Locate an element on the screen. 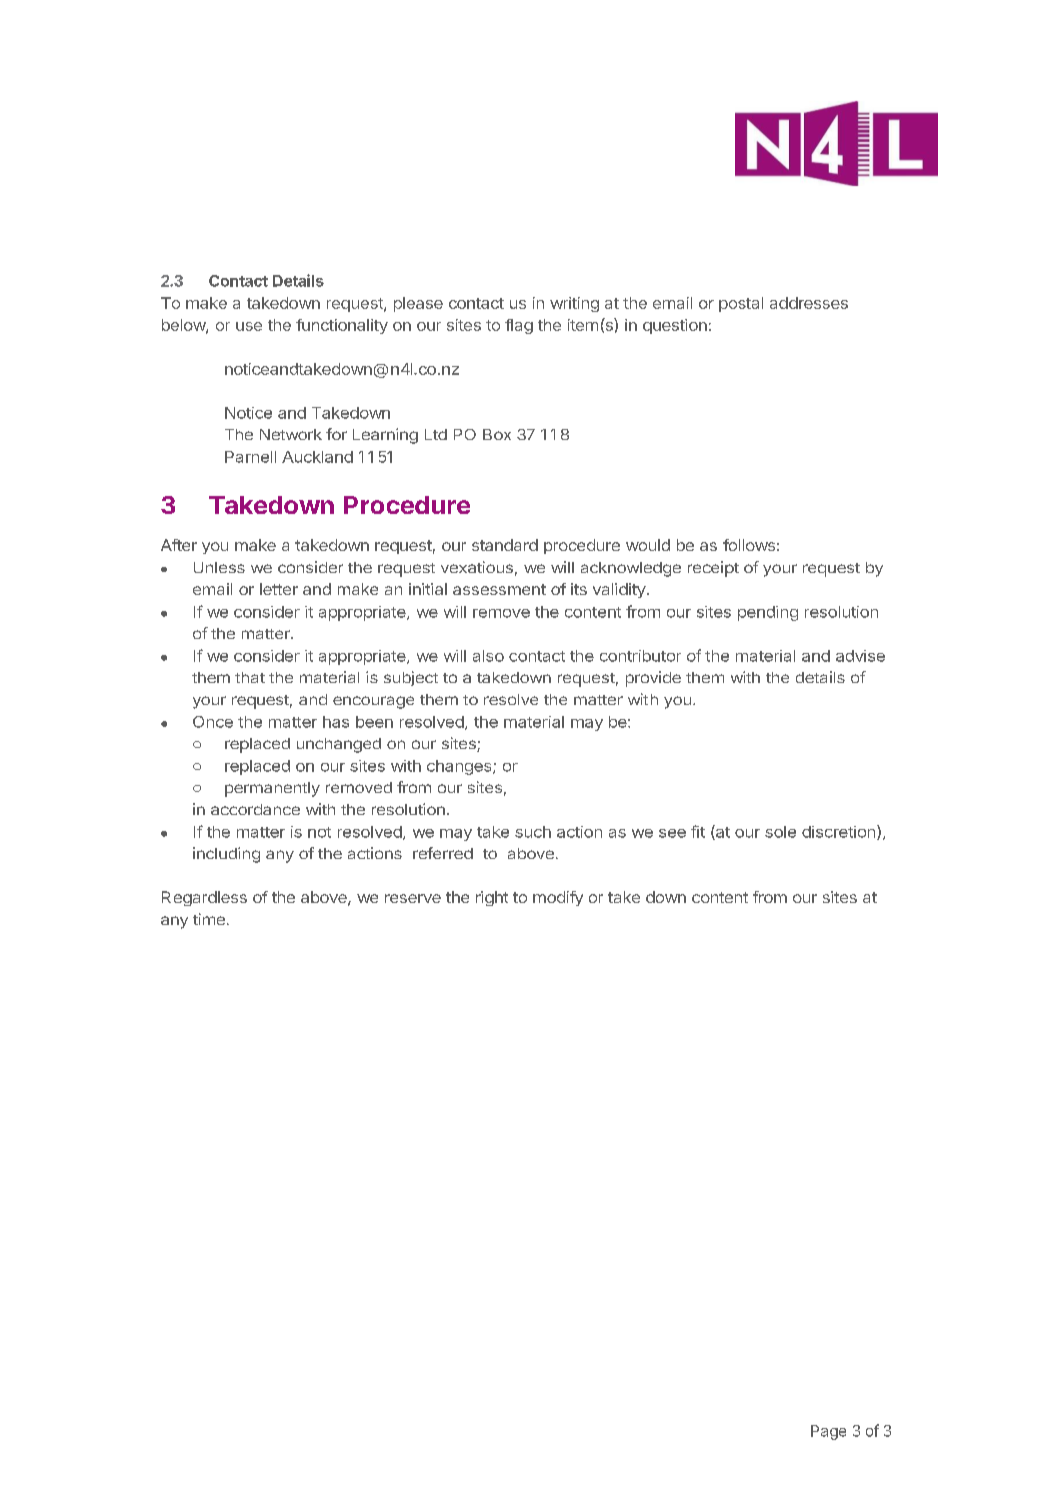 The width and height of the screenshot is (1051, 1486). Page is located at coordinates (828, 1432).
